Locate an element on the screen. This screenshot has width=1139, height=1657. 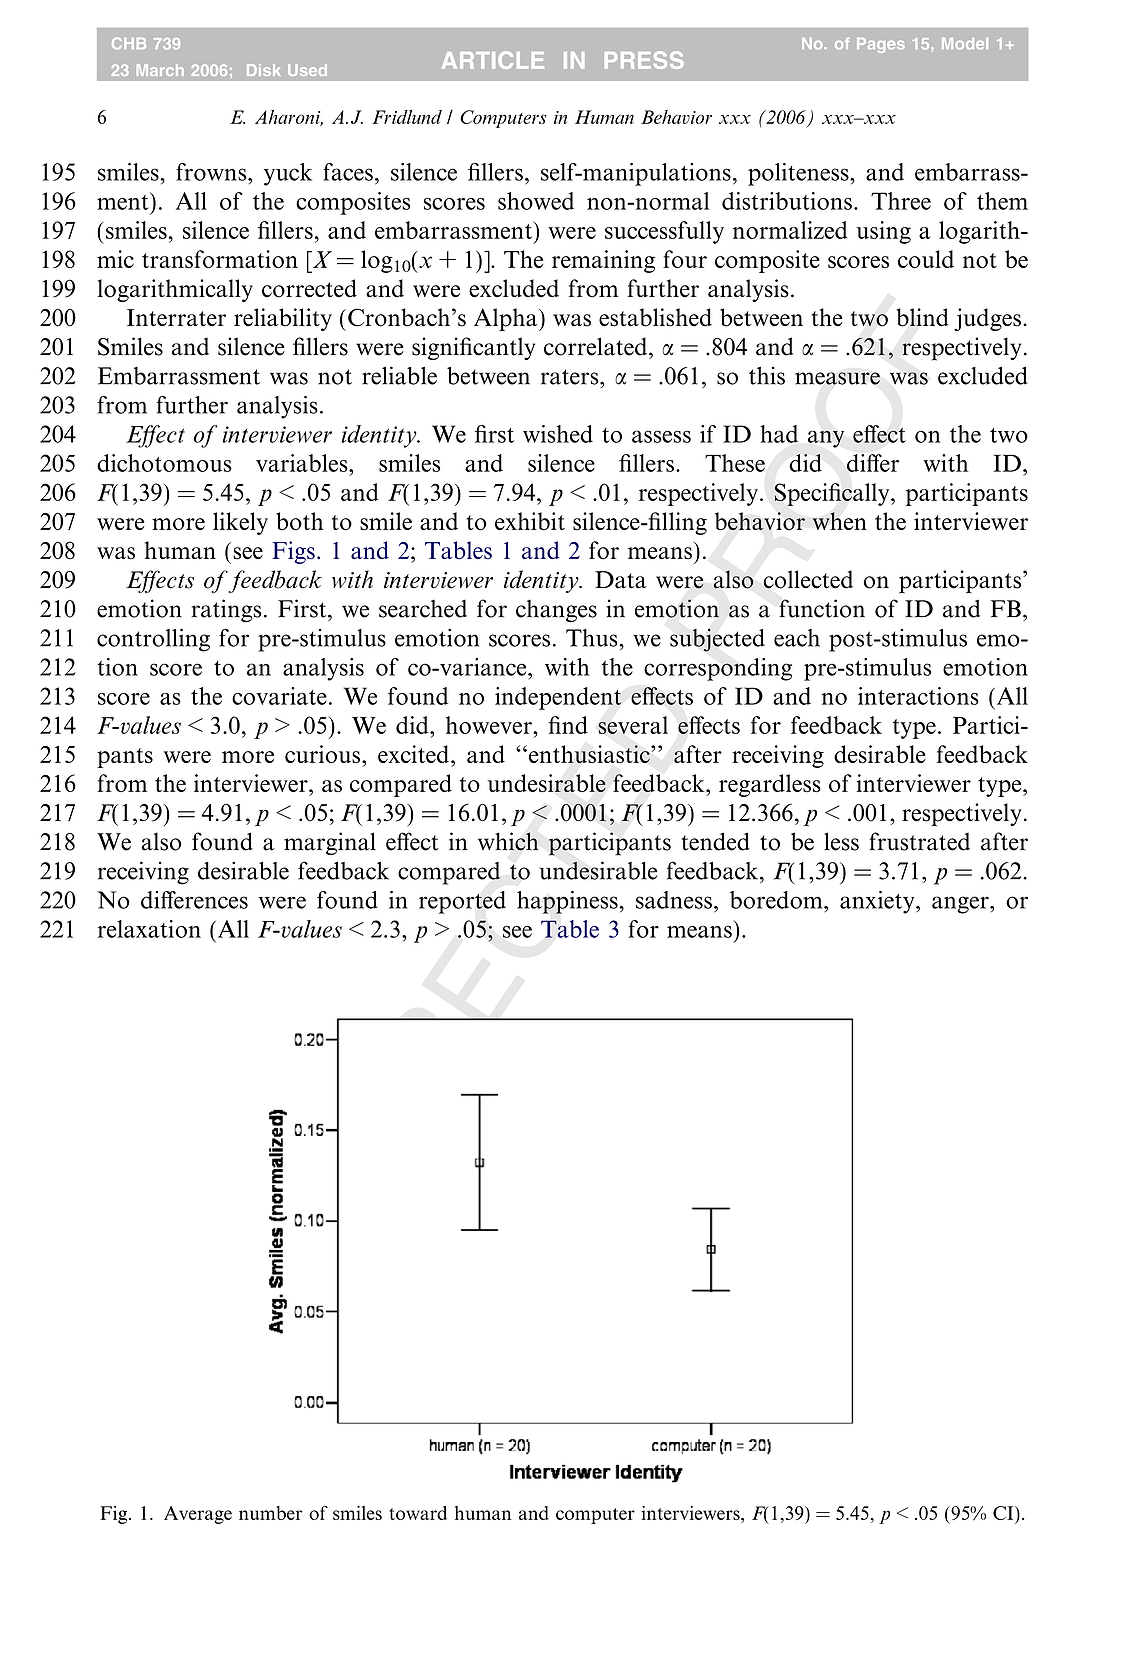
raters is located at coordinates (571, 377).
